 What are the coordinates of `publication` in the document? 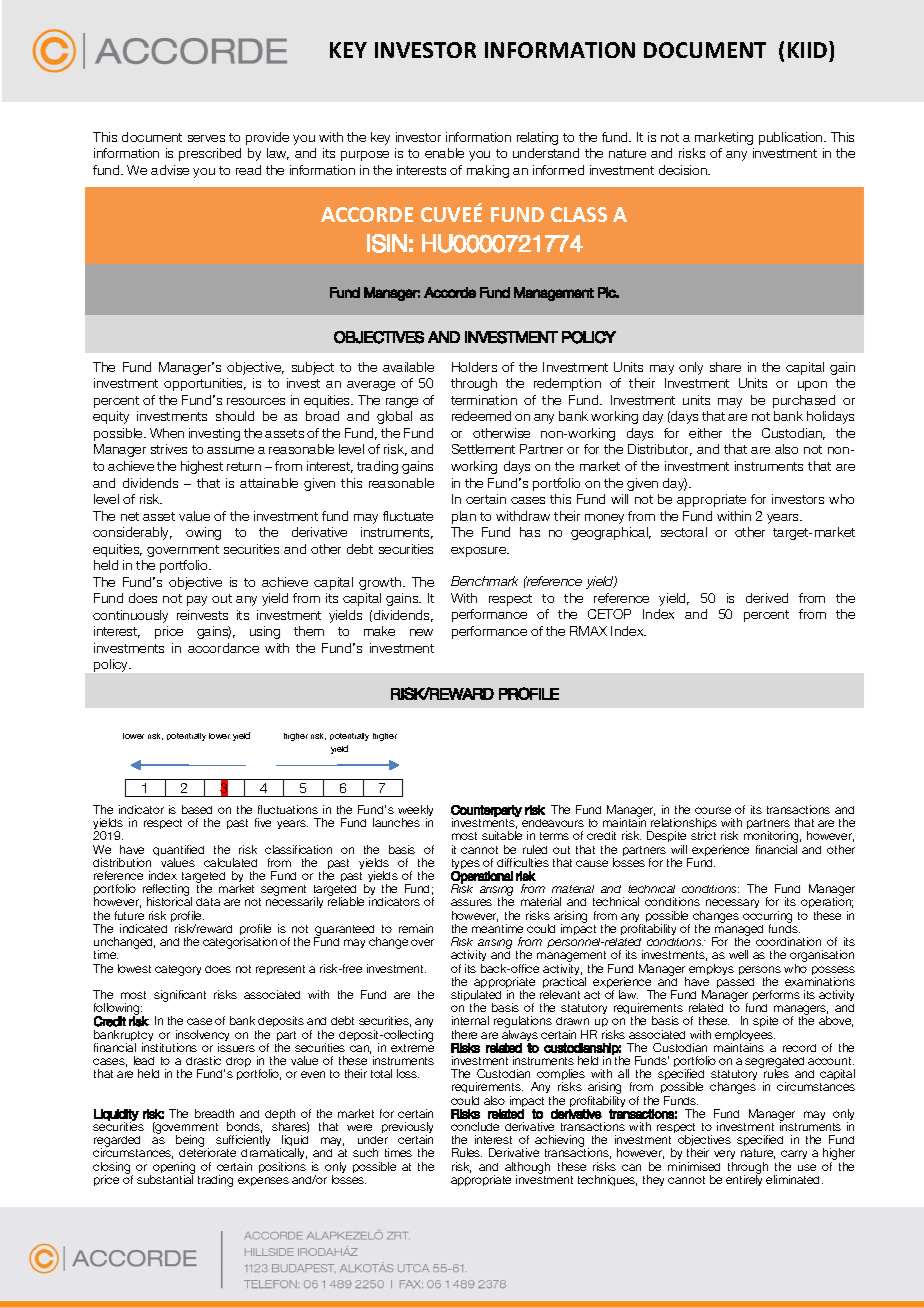 It's located at (792, 138).
